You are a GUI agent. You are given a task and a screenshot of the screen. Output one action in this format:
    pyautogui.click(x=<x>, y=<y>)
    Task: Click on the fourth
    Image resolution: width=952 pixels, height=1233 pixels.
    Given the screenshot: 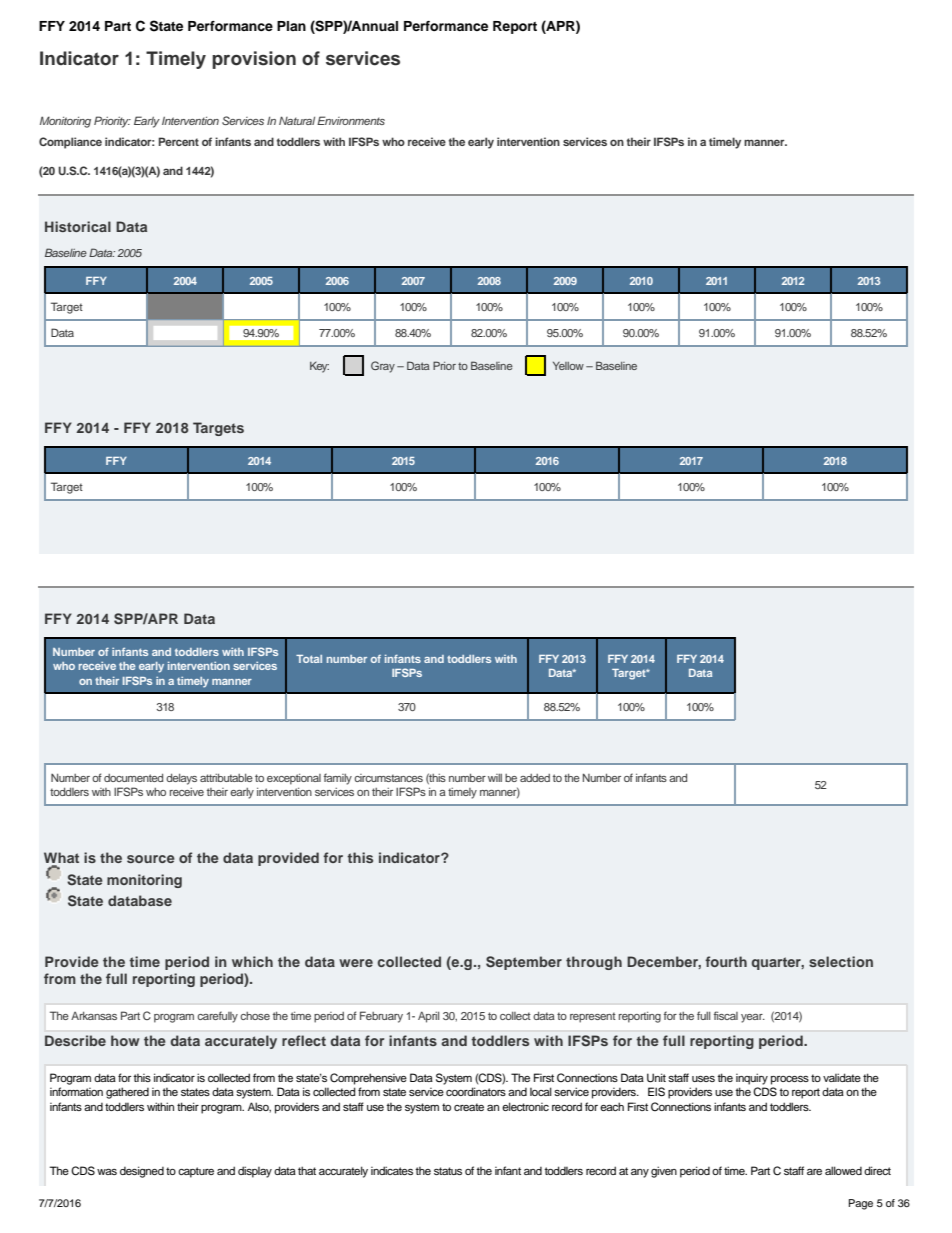 What is the action you would take?
    pyautogui.click(x=726, y=961)
